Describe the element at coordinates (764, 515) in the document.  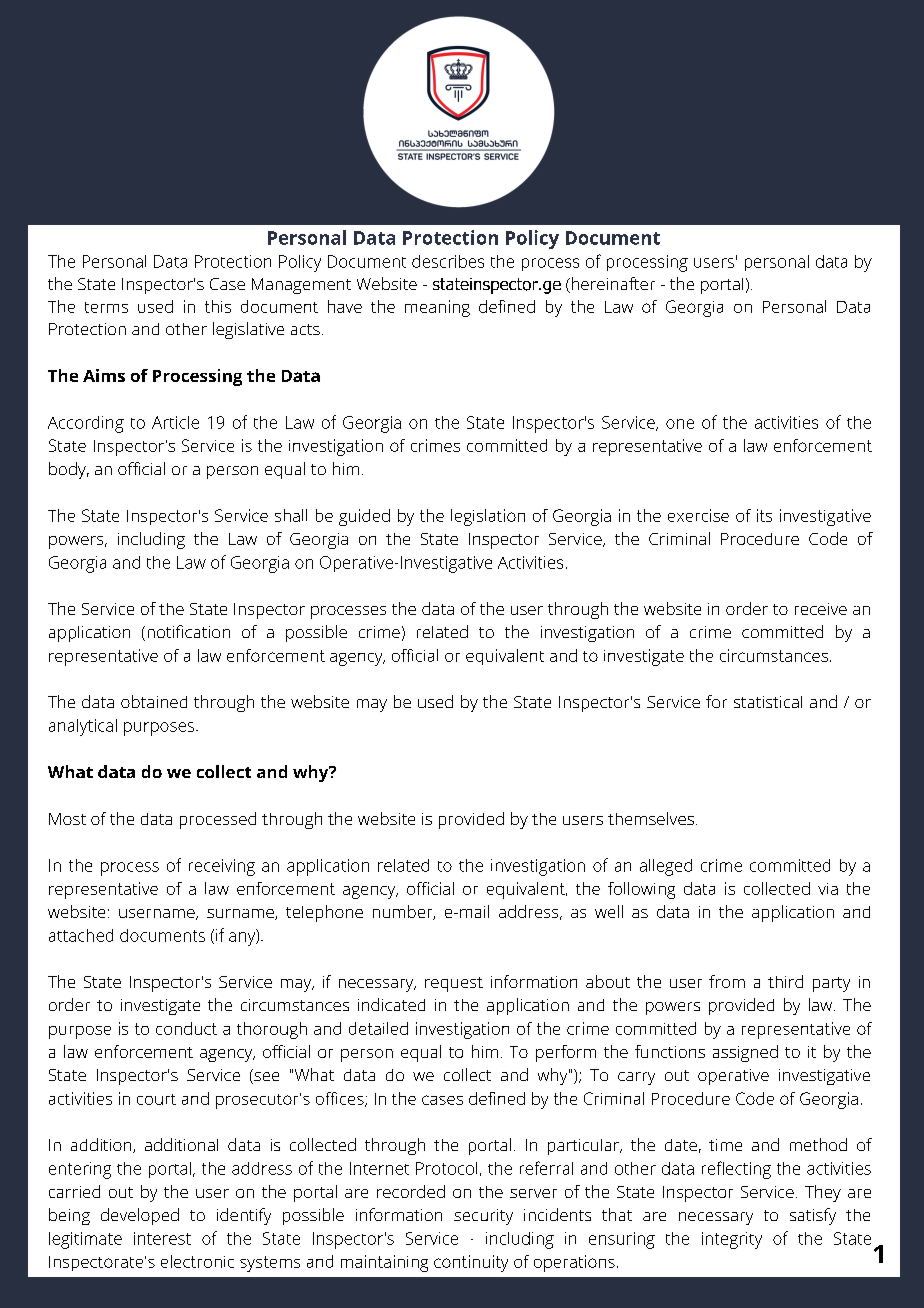
I see `its` at that location.
